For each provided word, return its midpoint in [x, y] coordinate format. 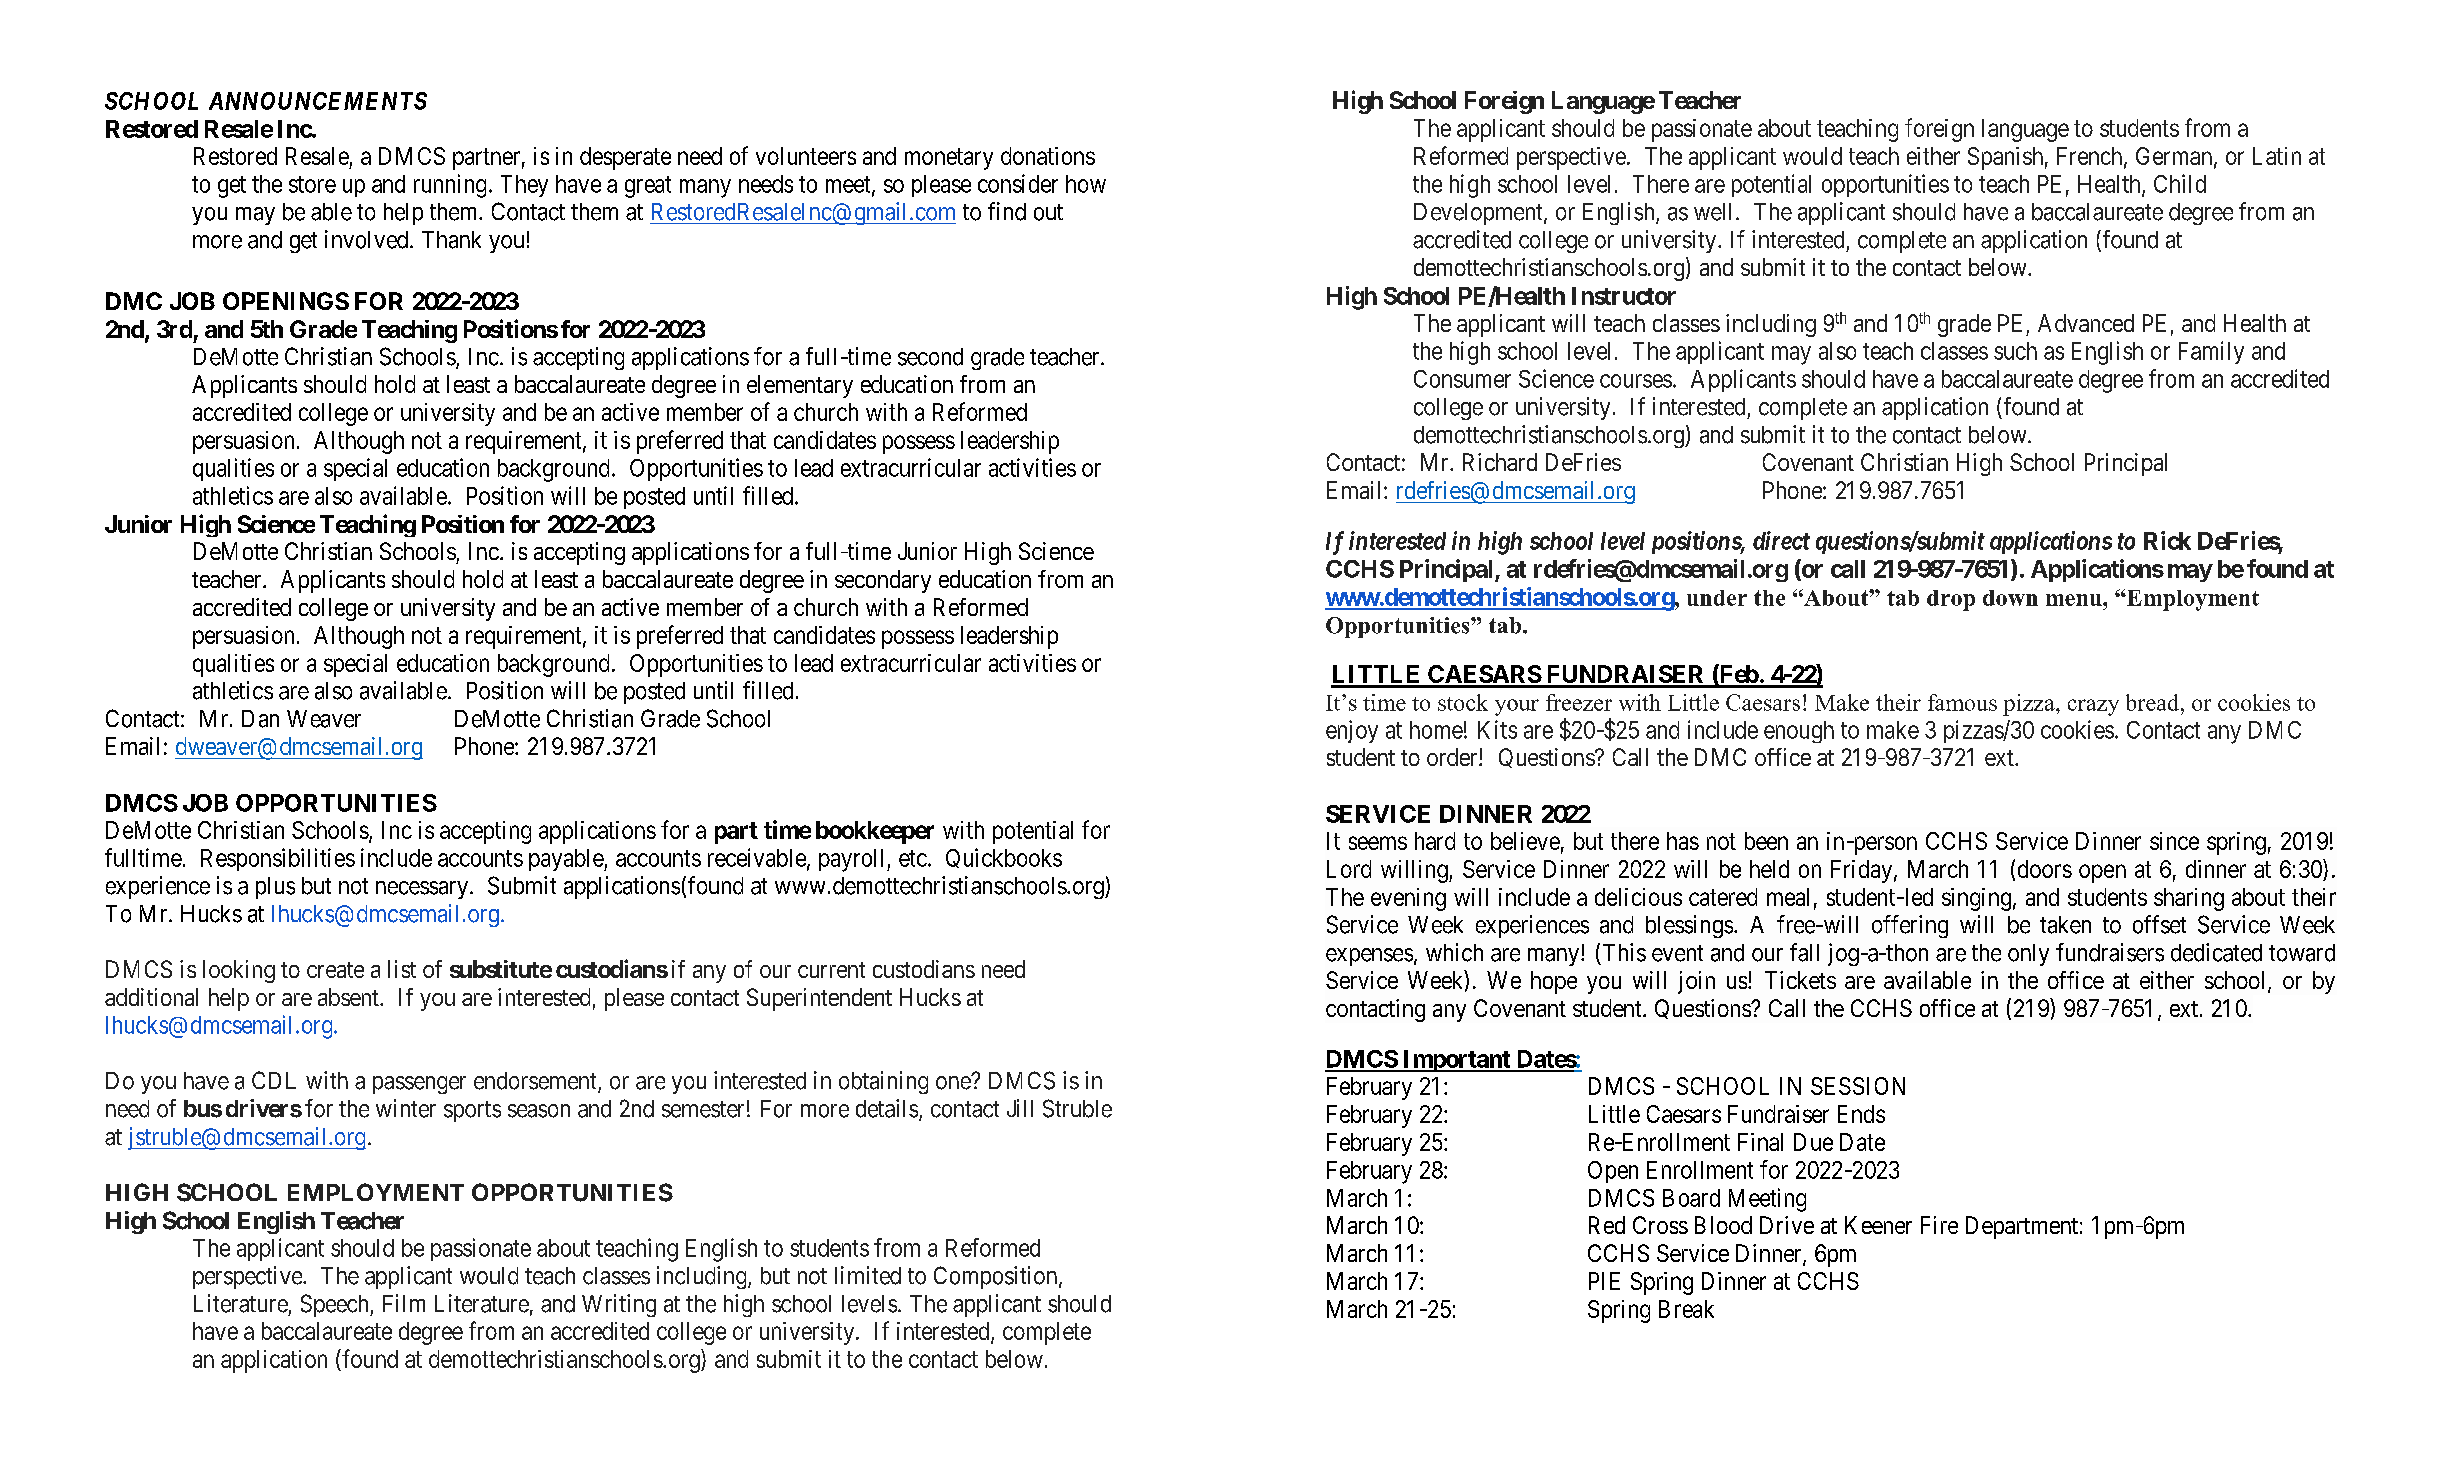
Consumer [1462, 379]
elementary [800, 386]
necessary [423, 890]
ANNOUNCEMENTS [318, 101]
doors [2045, 869]
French [2091, 157]
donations [1048, 156]
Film [404, 1303]
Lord [1349, 869]
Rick [2167, 540]
